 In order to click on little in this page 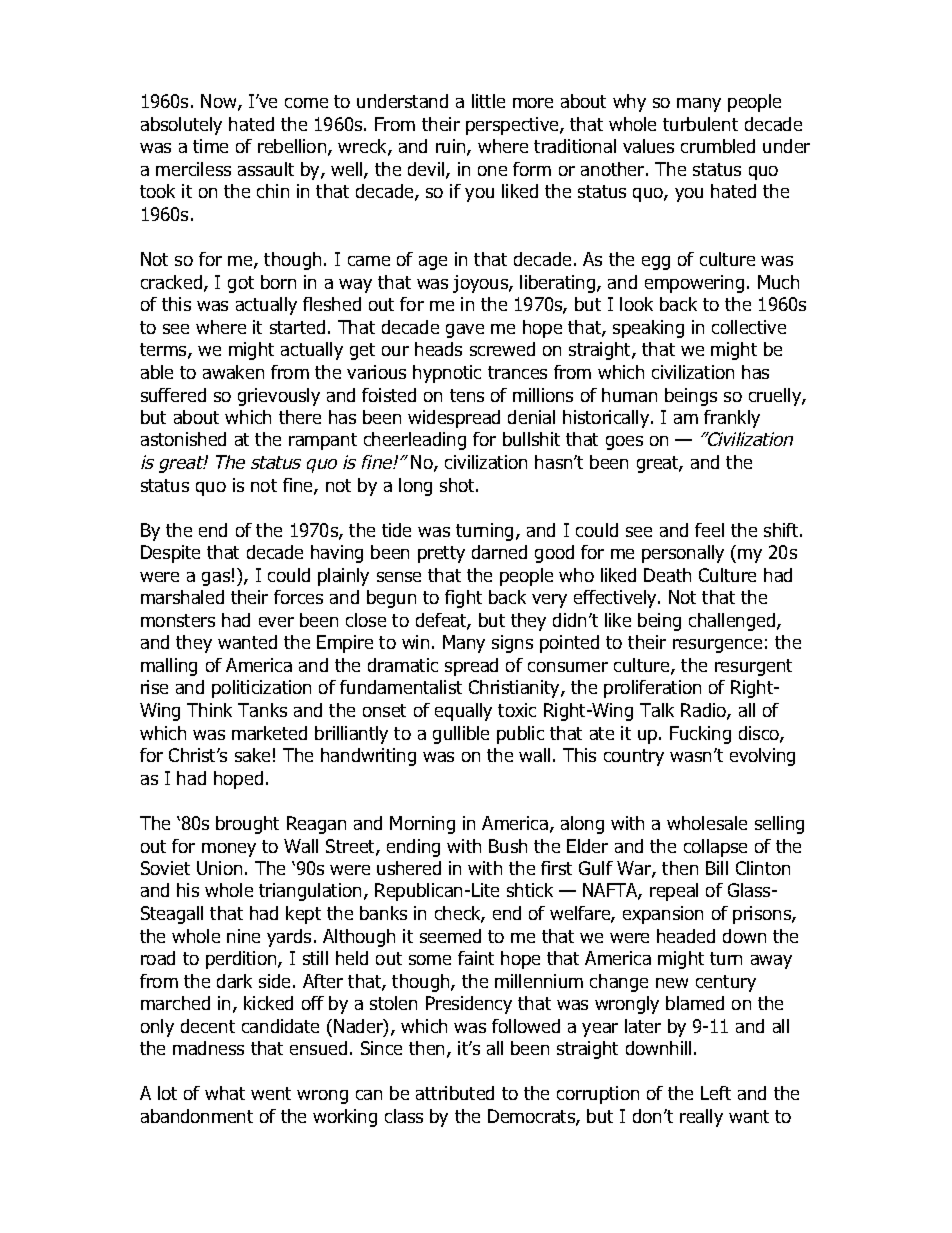, I will do `click(488, 101)`.
